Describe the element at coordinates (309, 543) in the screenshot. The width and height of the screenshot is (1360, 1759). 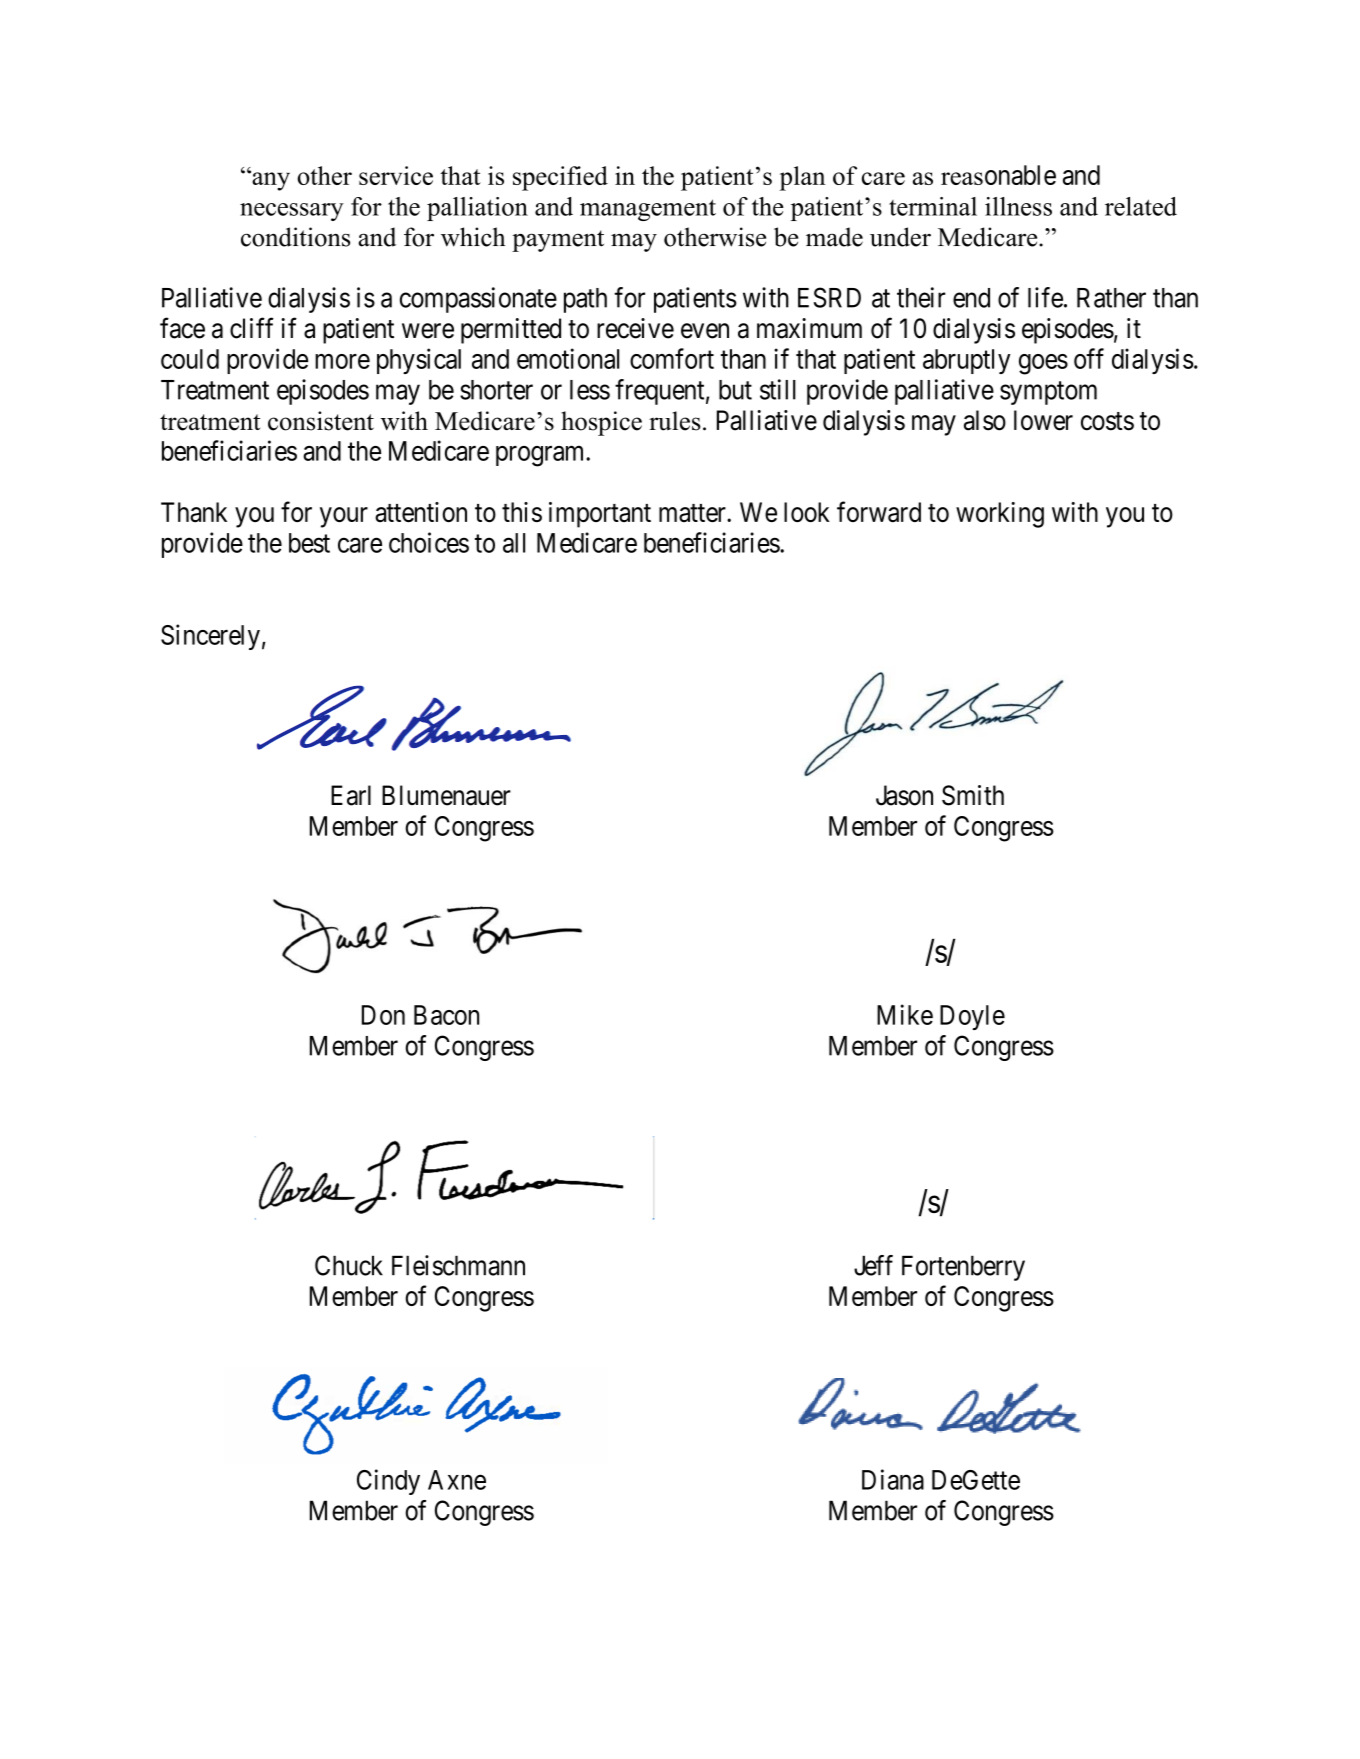
I see `best` at that location.
